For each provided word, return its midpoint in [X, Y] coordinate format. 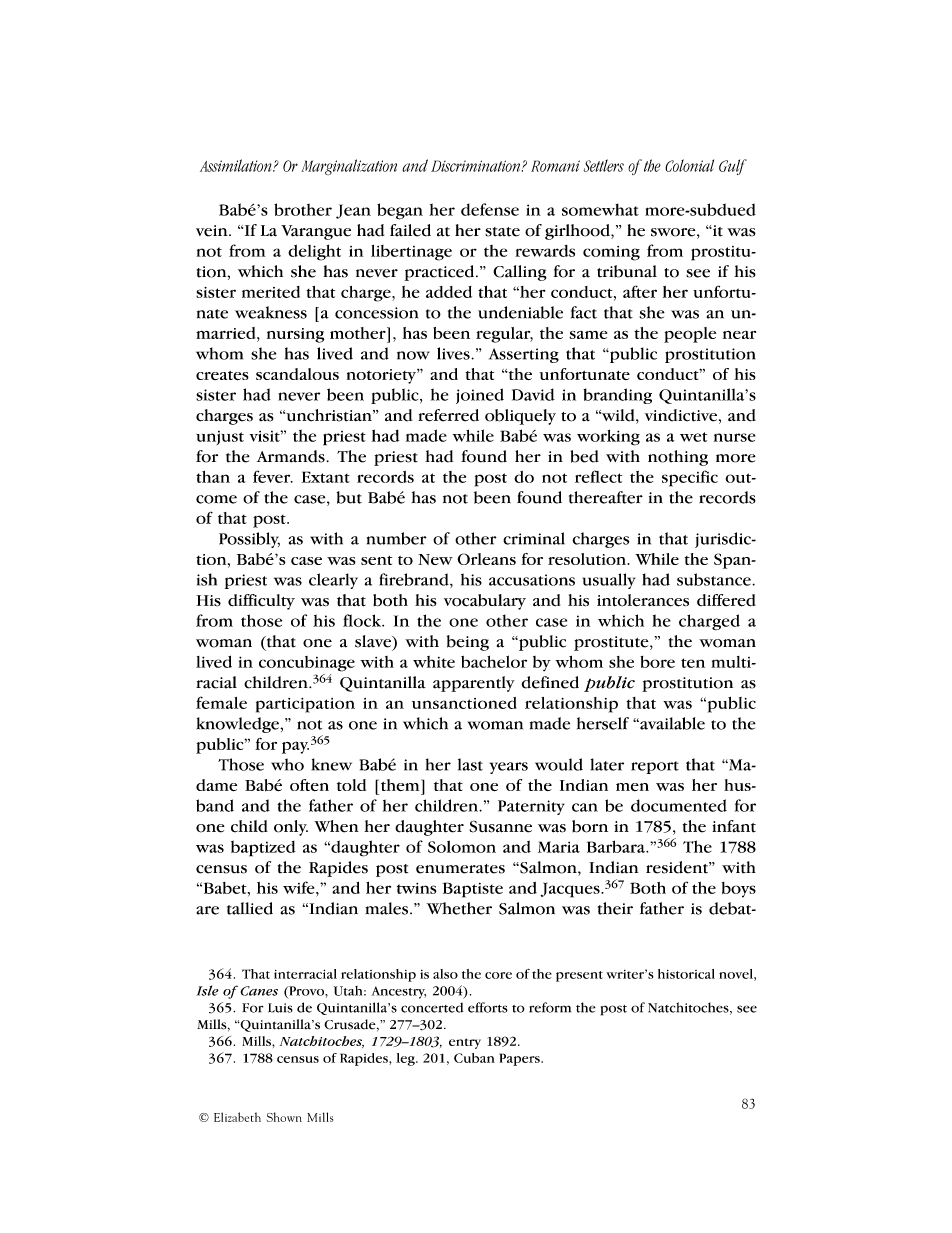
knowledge [239, 725]
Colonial [689, 165]
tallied [250, 908]
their [615, 908]
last [470, 764]
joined [480, 396]
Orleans [486, 559]
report [655, 767]
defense [490, 209]
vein [213, 231]
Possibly [249, 540]
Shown [284, 1117]
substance [715, 579]
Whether [459, 908]
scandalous [297, 374]
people [690, 335]
